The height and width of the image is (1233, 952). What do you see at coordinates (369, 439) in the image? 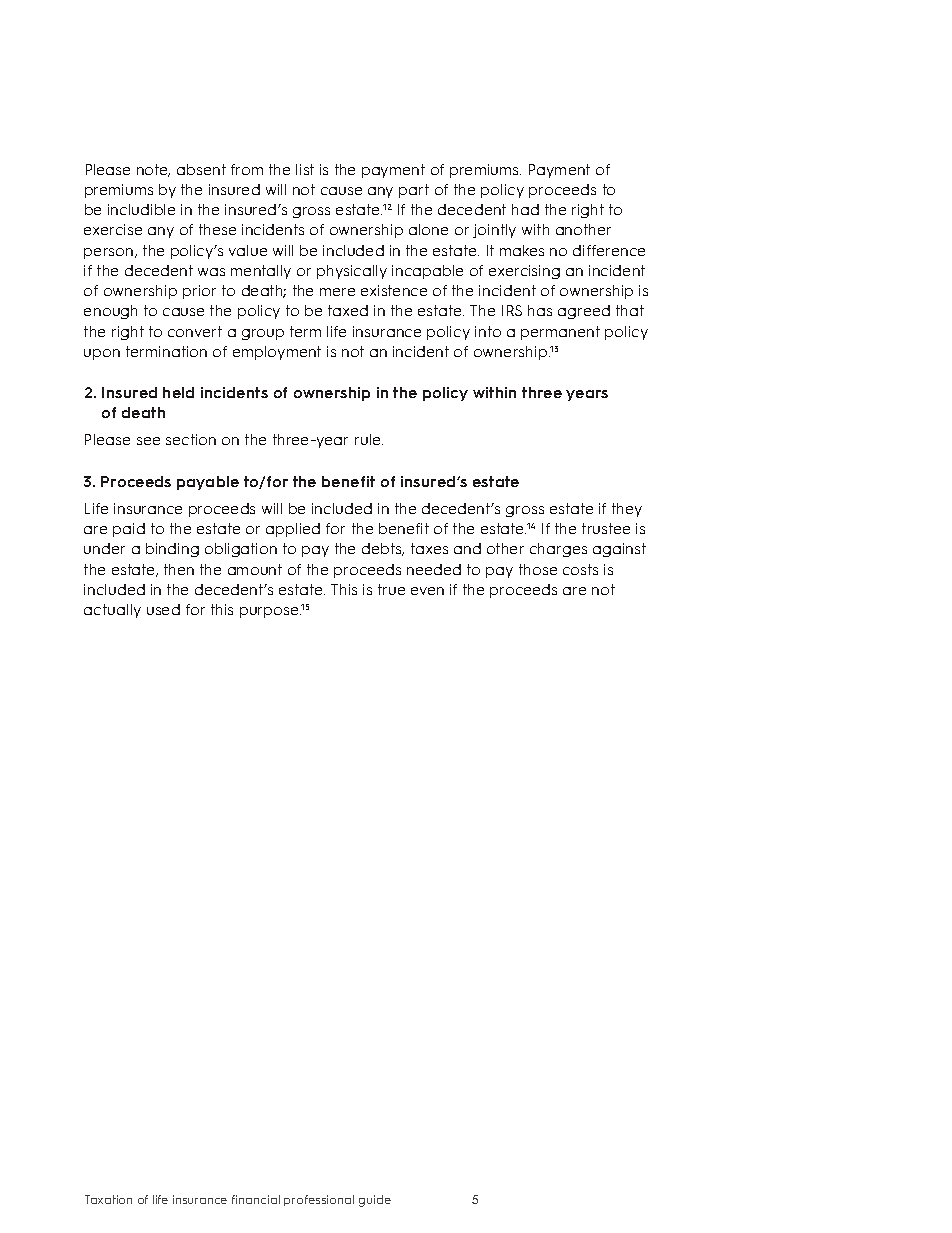
I see `rule` at bounding box center [369, 439].
